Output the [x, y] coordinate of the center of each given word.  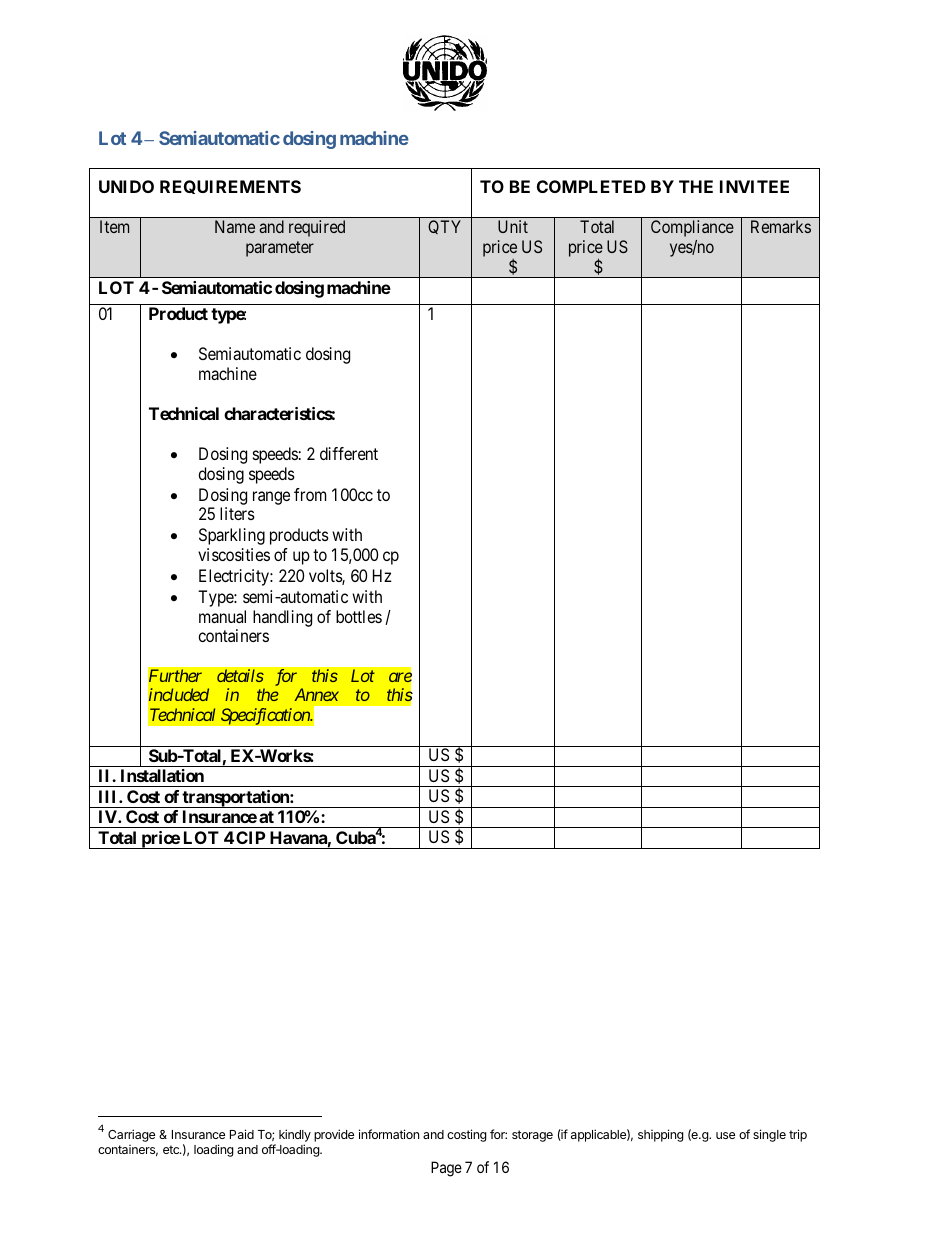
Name [235, 226]
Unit [513, 226]
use [725, 1135]
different [349, 453]
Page [446, 1169]
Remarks [781, 226]
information [389, 1134]
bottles [359, 616]
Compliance [692, 228]
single [769, 1135]
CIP [250, 837]
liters [237, 513]
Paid [242, 1134]
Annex [316, 694]
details [240, 675]
